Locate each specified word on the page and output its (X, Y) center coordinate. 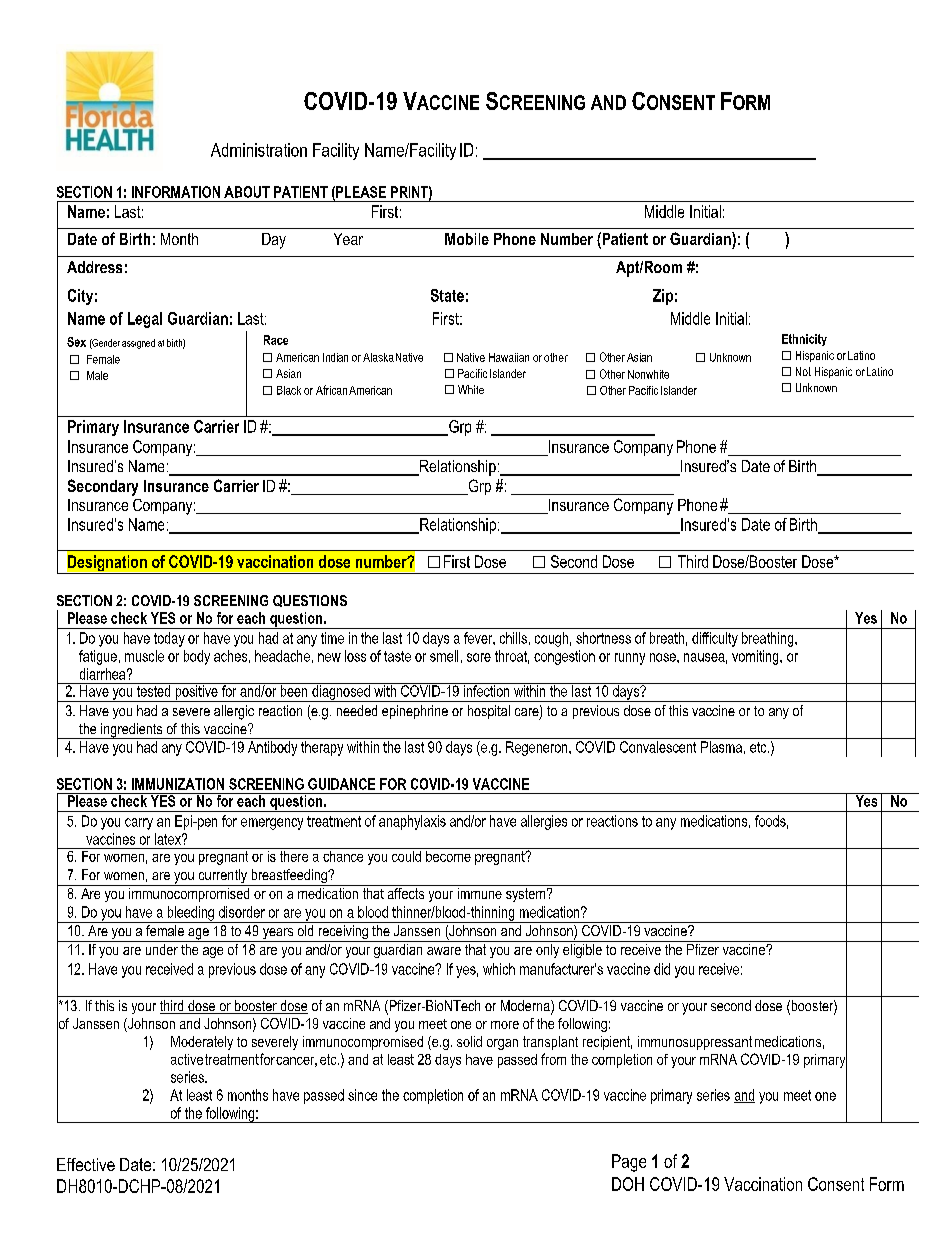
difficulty (715, 639)
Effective (86, 1164)
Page (629, 1163)
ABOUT (247, 192)
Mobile (467, 239)
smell (444, 656)
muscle (144, 656)
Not (803, 371)
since (362, 1095)
